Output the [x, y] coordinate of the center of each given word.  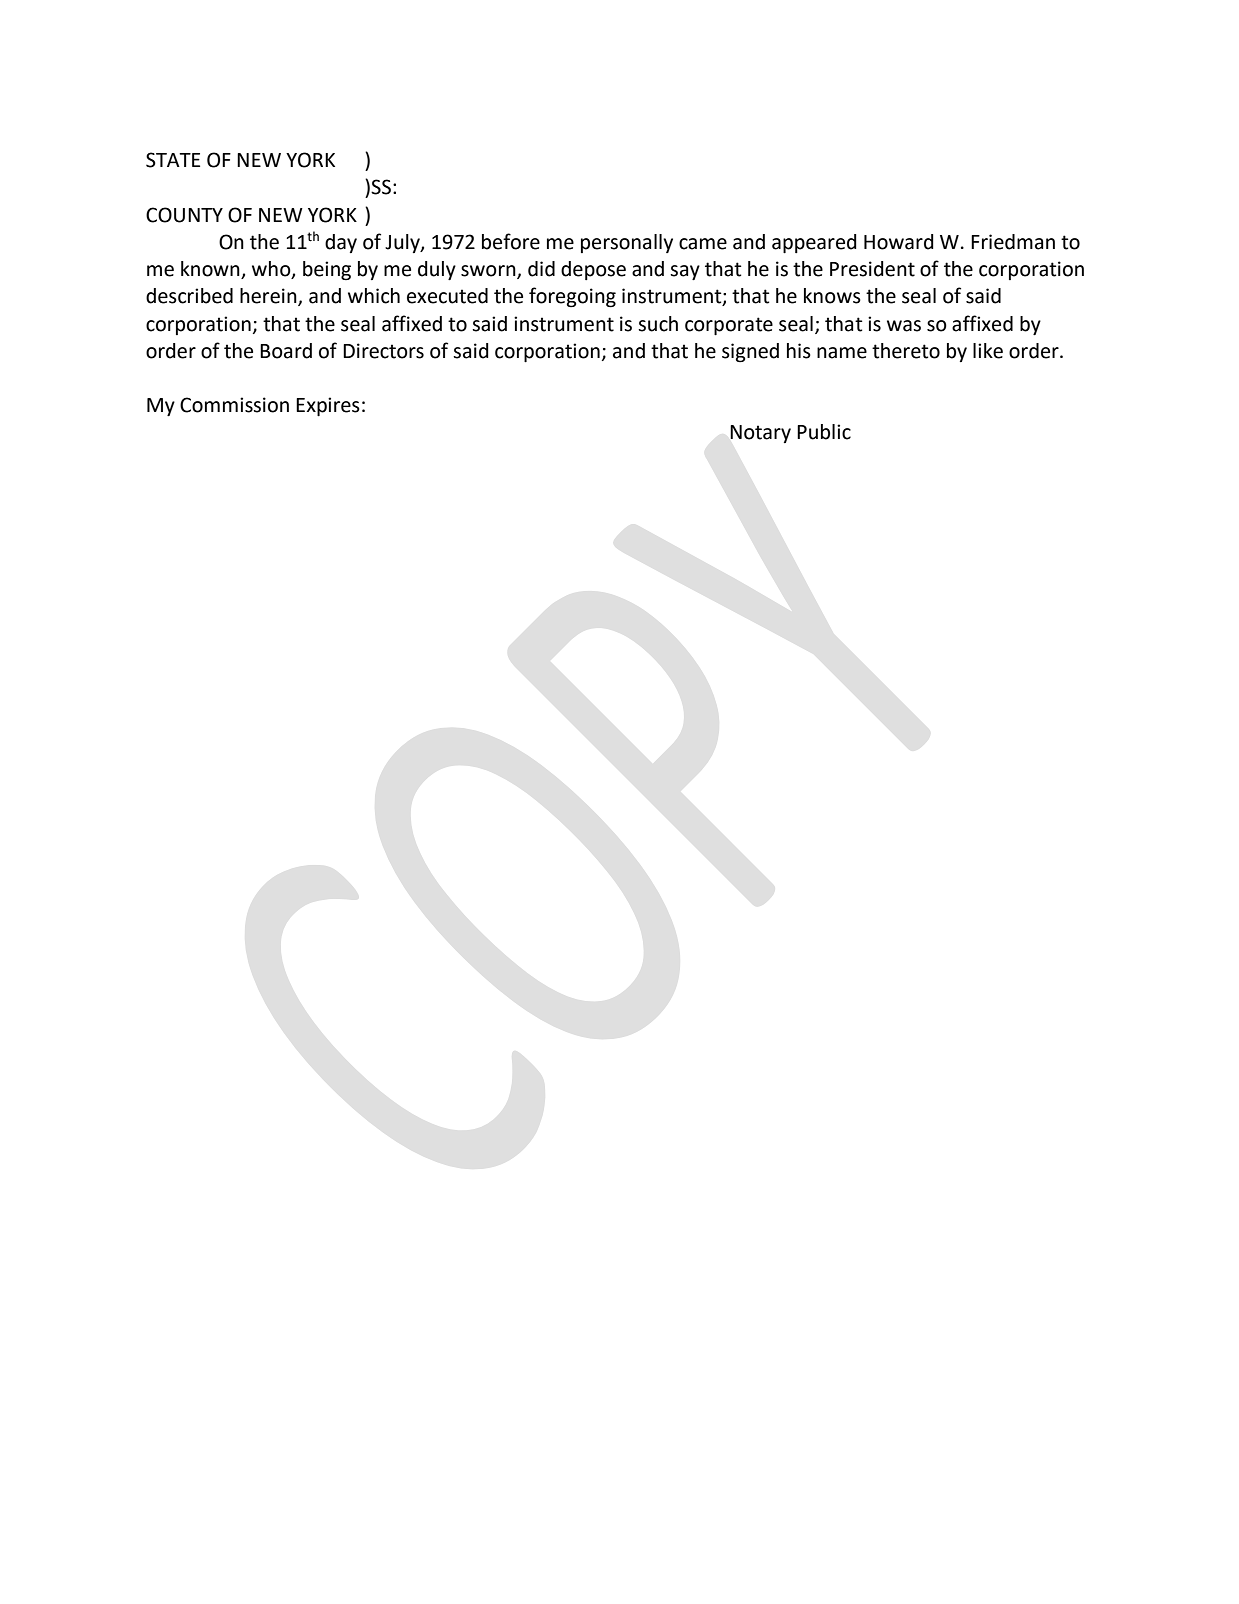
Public [824, 432]
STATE [173, 160]
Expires [328, 406]
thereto [906, 351]
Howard [899, 242]
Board [286, 351]
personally [627, 243]
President [872, 269]
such [658, 324]
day [341, 243]
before [511, 241]
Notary [760, 434]
